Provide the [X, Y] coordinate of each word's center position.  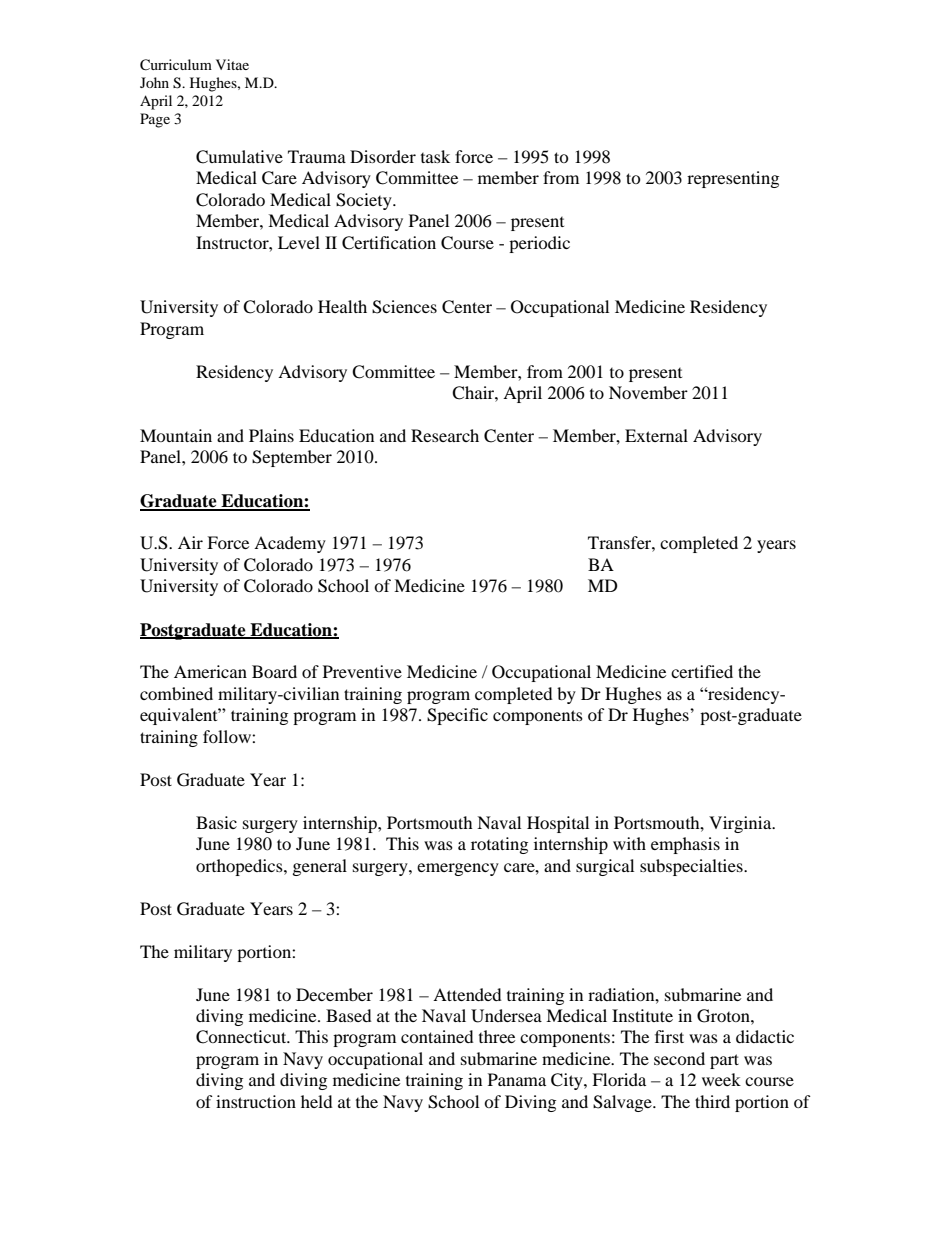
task [435, 156]
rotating [499, 845]
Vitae [232, 64]
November [648, 392]
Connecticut [242, 1037]
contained [437, 1036]
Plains [271, 435]
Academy [290, 544]
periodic [539, 244]
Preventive [362, 671]
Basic [216, 822]
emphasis [685, 845]
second [679, 1058]
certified [702, 671]
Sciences [404, 307]
